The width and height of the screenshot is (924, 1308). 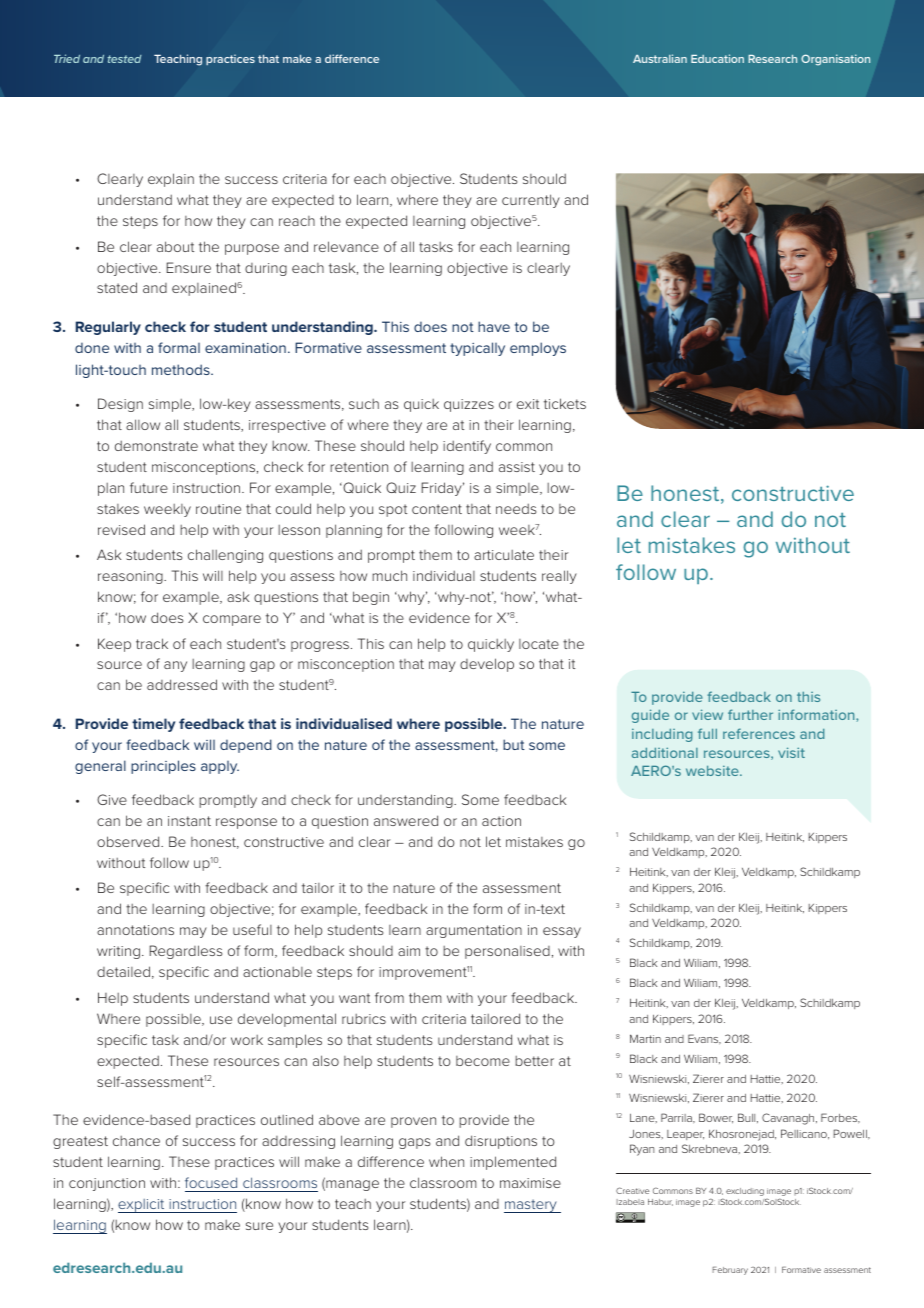 What do you see at coordinates (125, 59) in the screenshot?
I see `tested` at bounding box center [125, 59].
